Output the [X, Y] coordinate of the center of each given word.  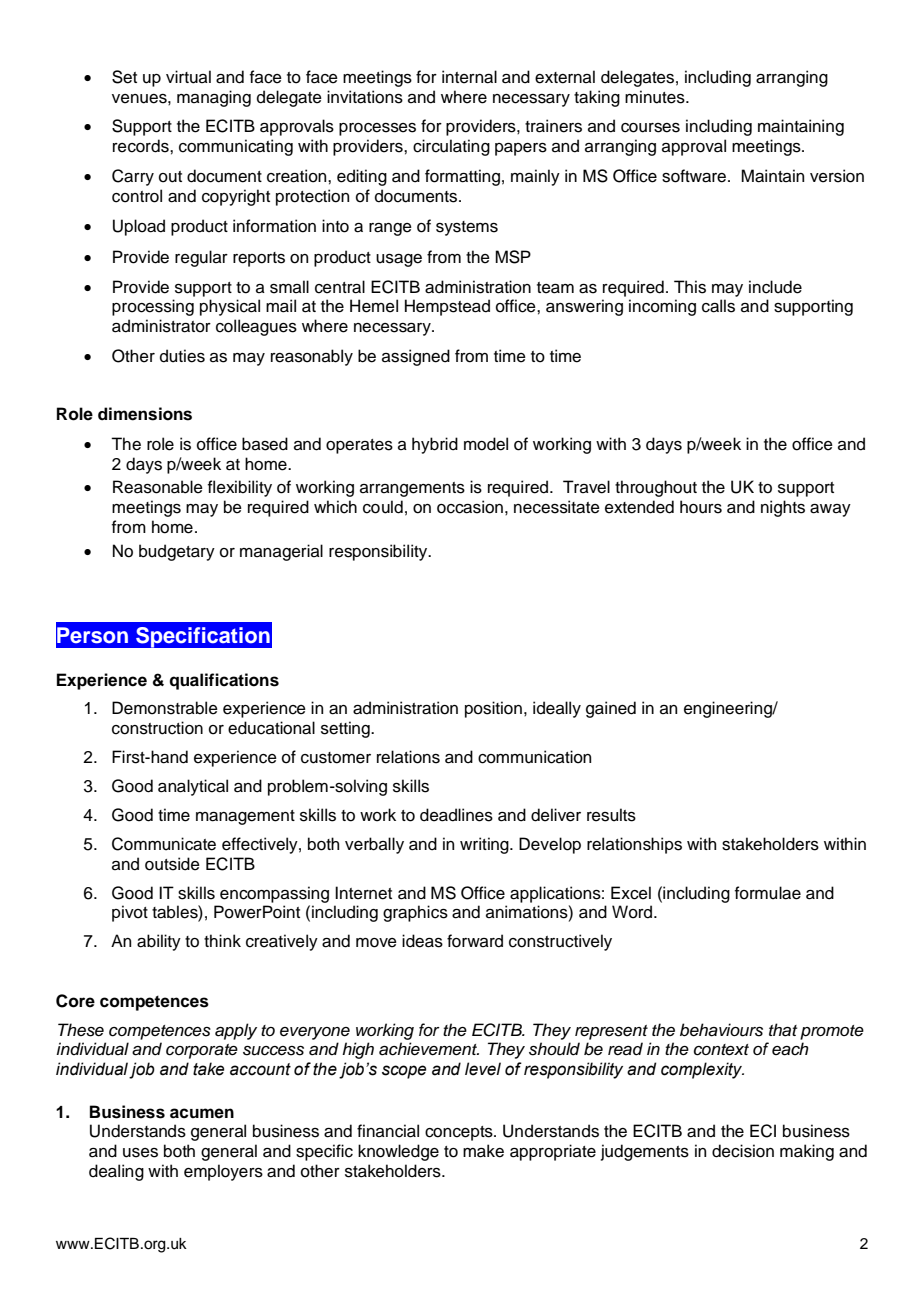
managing [214, 98]
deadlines [456, 815]
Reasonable [158, 487]
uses [140, 1153]
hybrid [435, 445]
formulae [768, 893]
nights [783, 508]
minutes [656, 97]
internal [469, 77]
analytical [193, 787]
